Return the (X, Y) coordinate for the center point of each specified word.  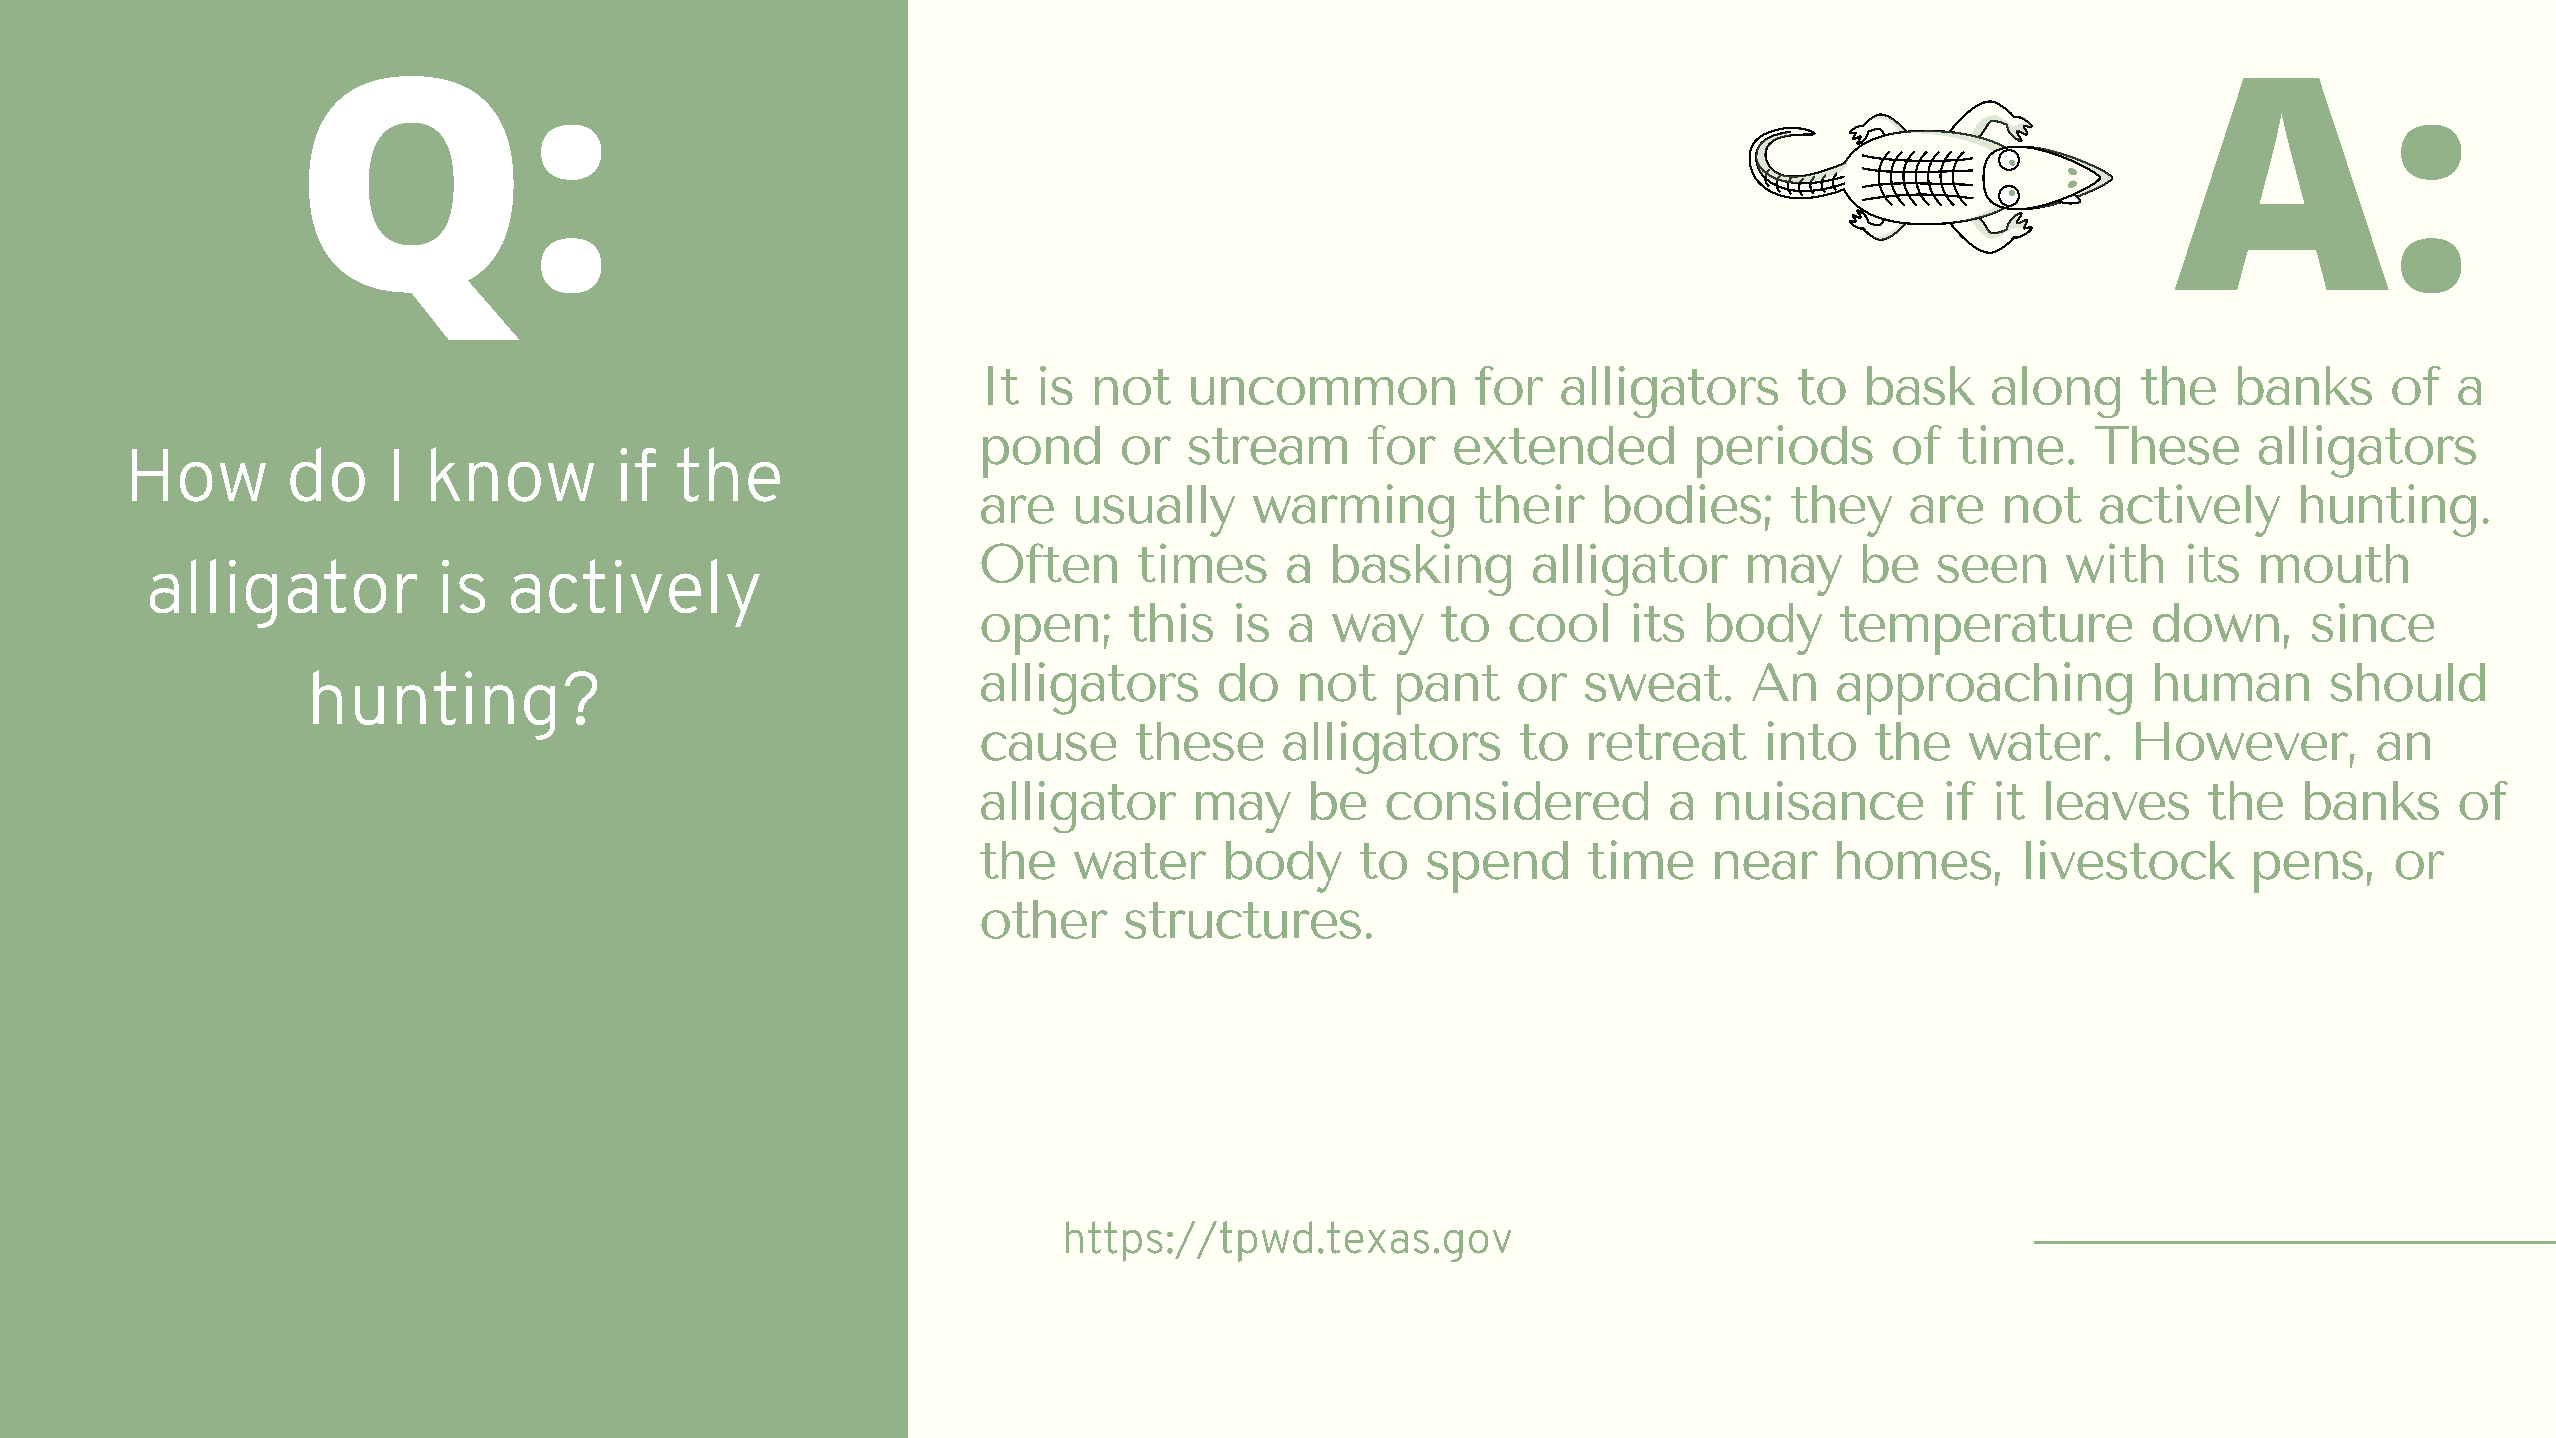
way (1378, 634)
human (2232, 682)
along (2056, 392)
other (1044, 919)
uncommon (1323, 391)
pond (1041, 452)
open (1039, 634)
